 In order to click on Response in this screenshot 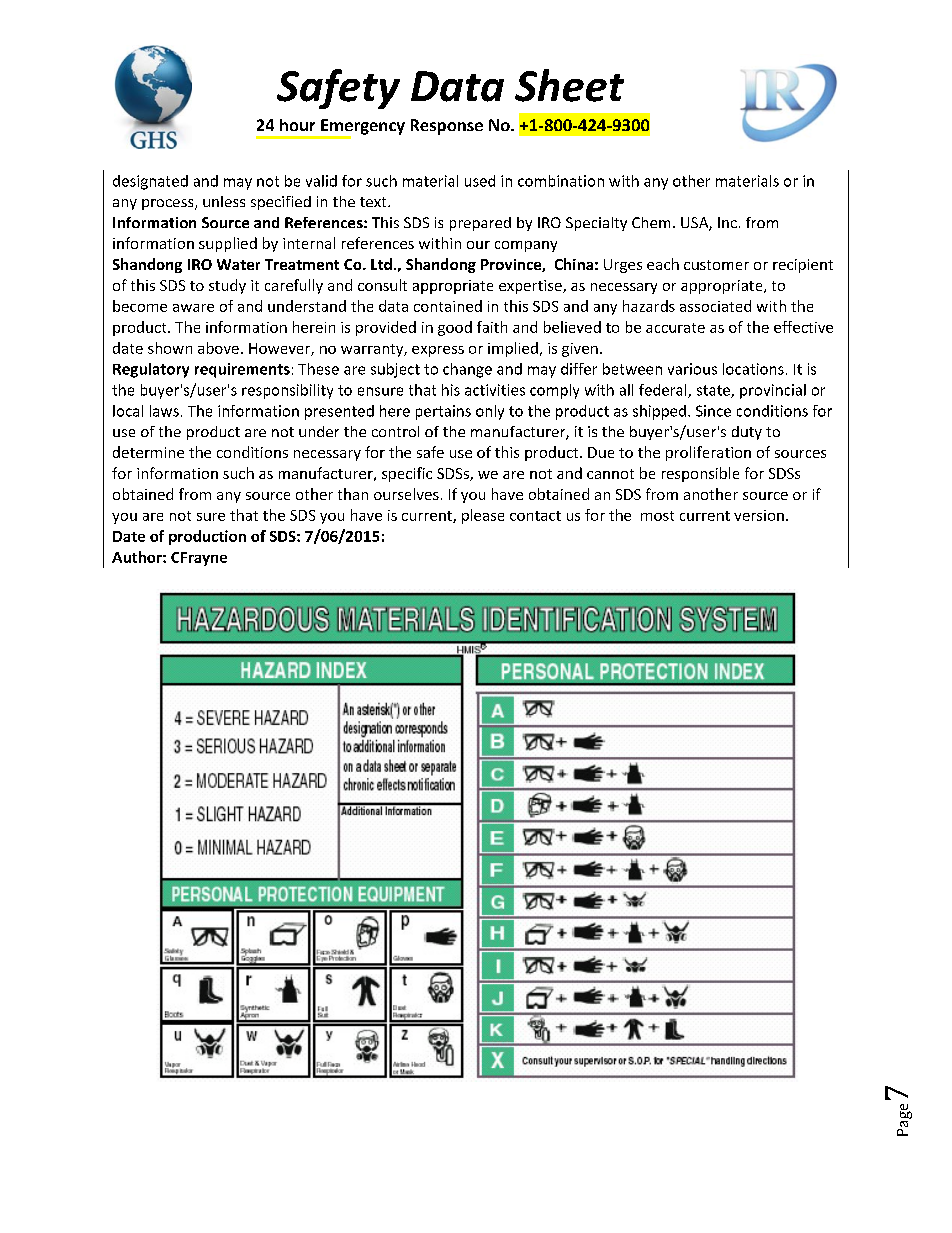, I will do `click(447, 127)`.
